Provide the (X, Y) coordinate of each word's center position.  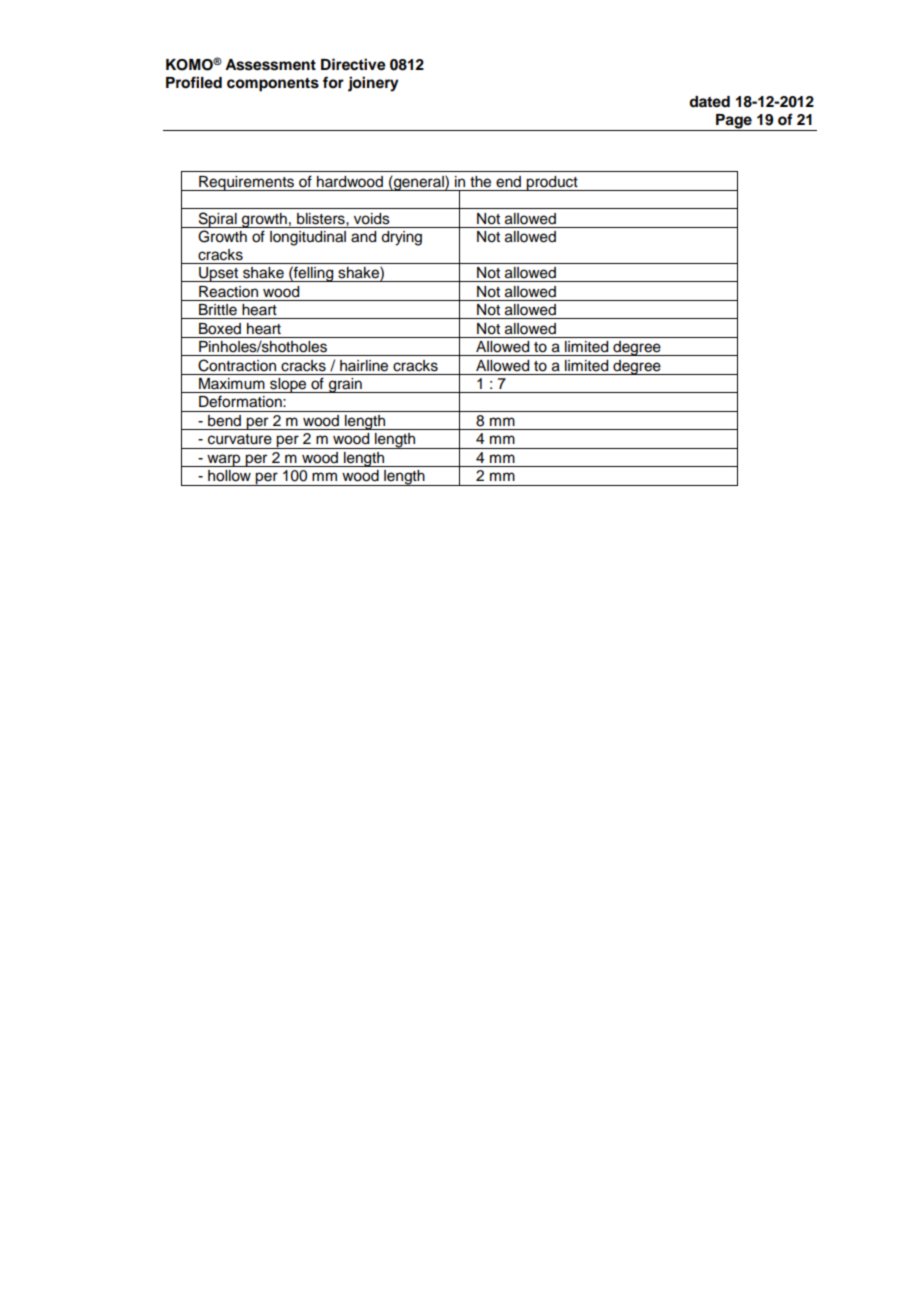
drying (401, 238)
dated (709, 102)
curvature (240, 439)
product (552, 183)
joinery (373, 84)
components (273, 85)
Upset (219, 274)
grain (345, 385)
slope (288, 385)
